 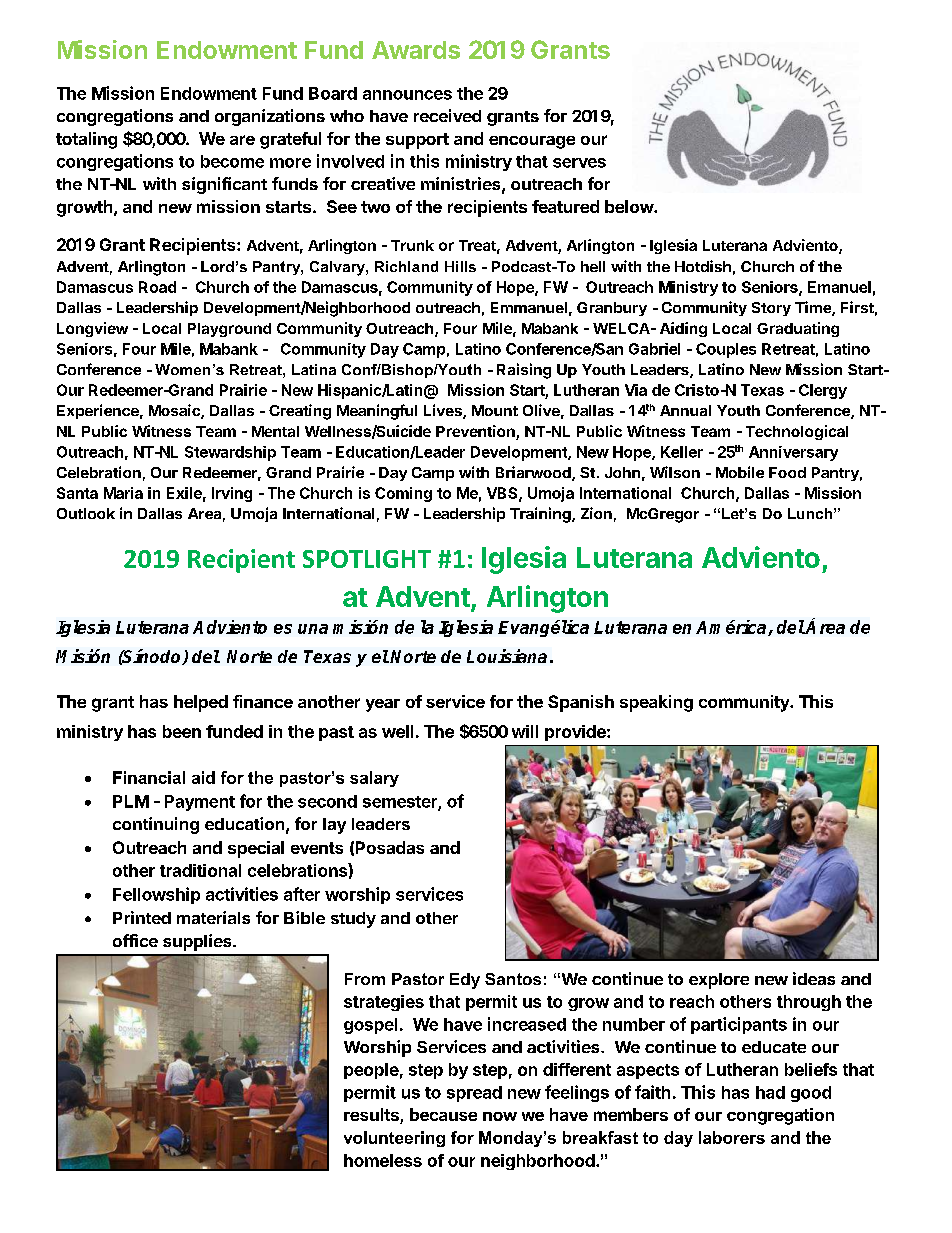 What do you see at coordinates (447, 115) in the document?
I see `received` at bounding box center [447, 115].
